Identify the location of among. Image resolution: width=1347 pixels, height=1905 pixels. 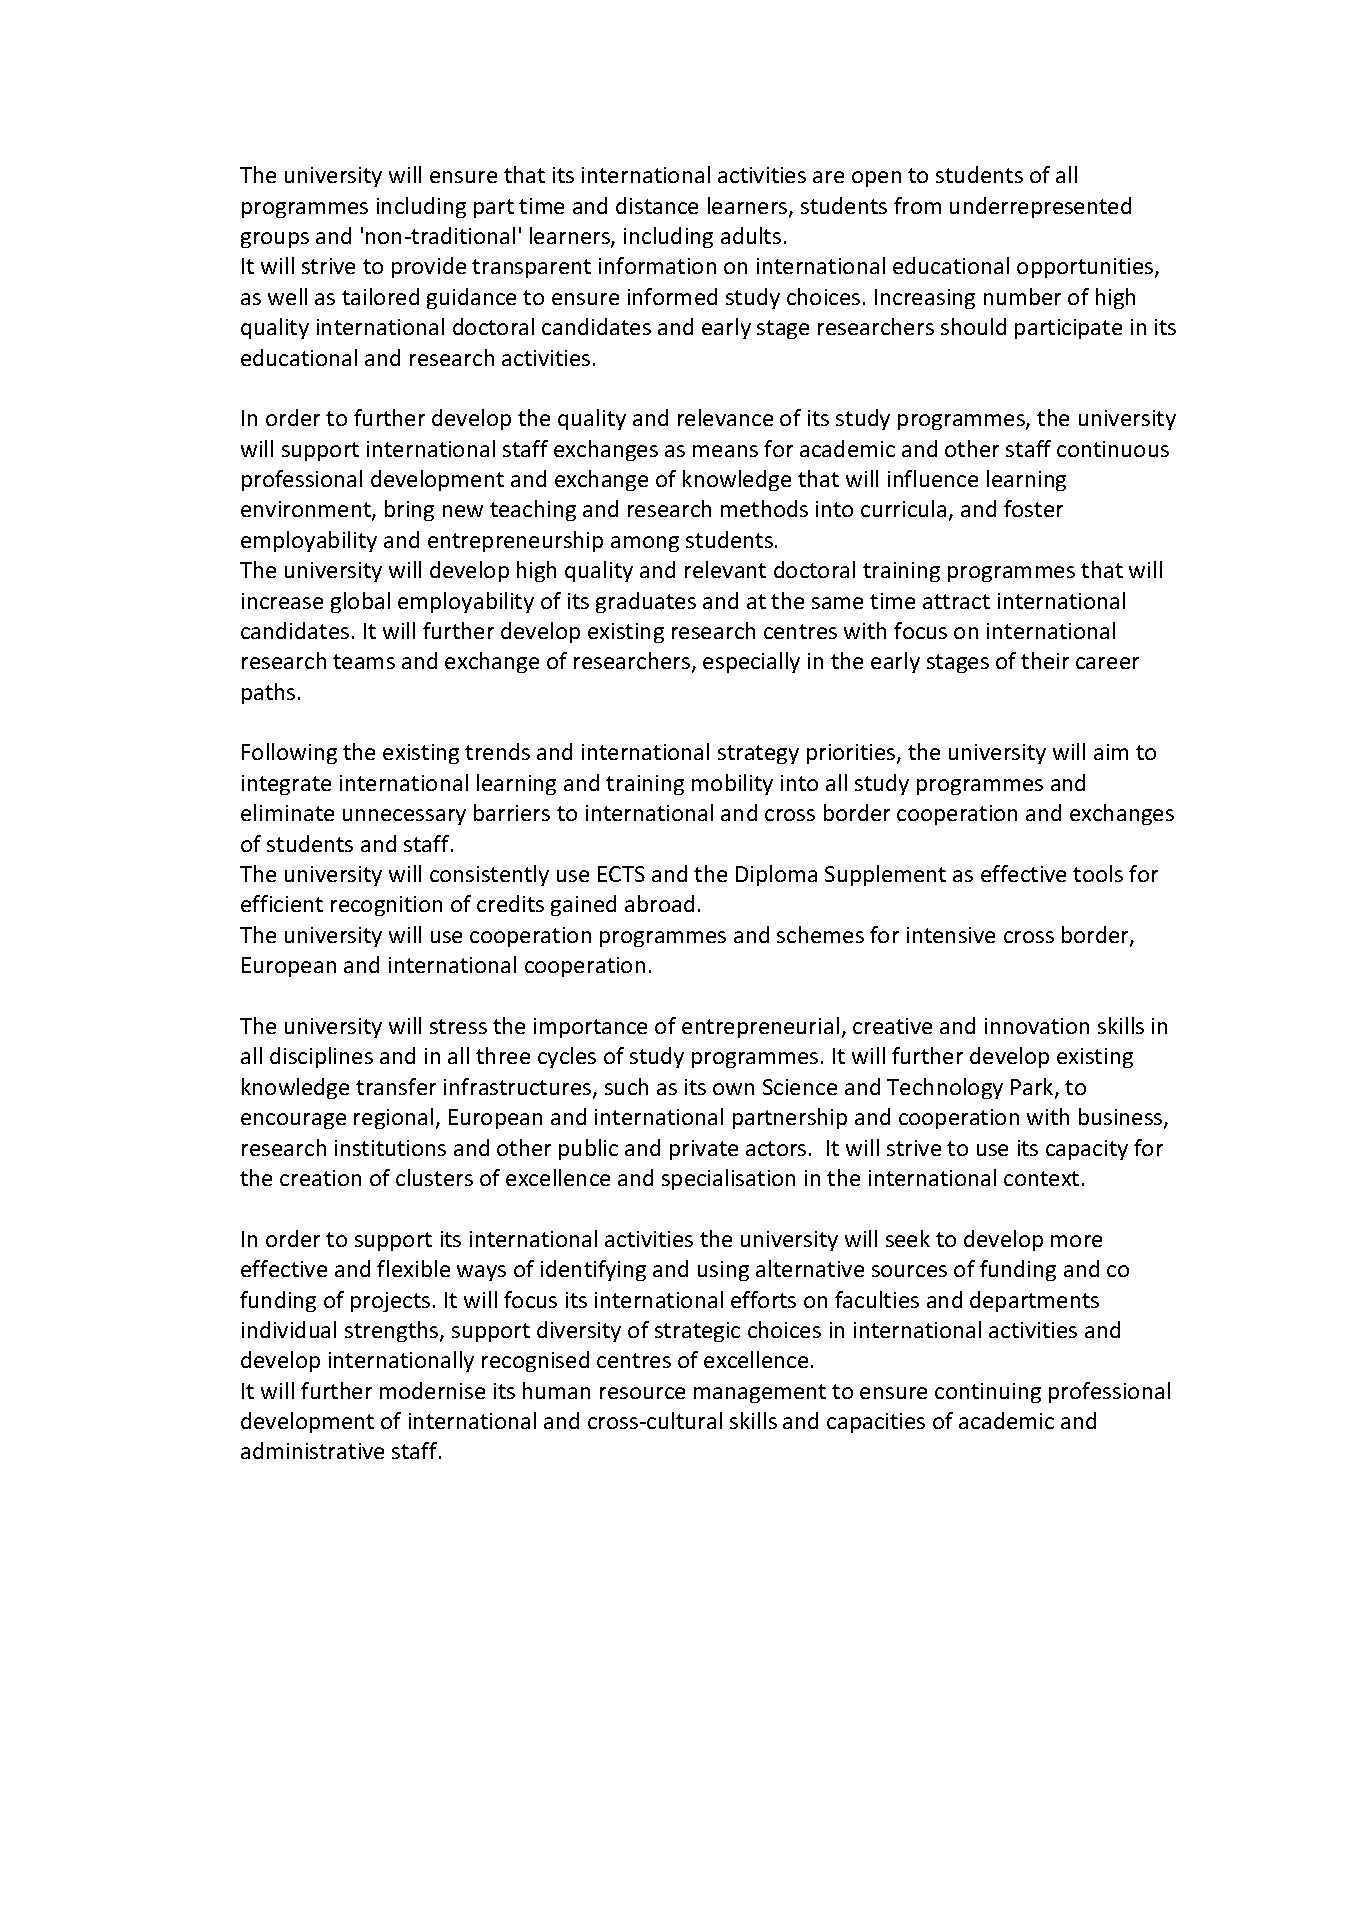
(645, 544).
